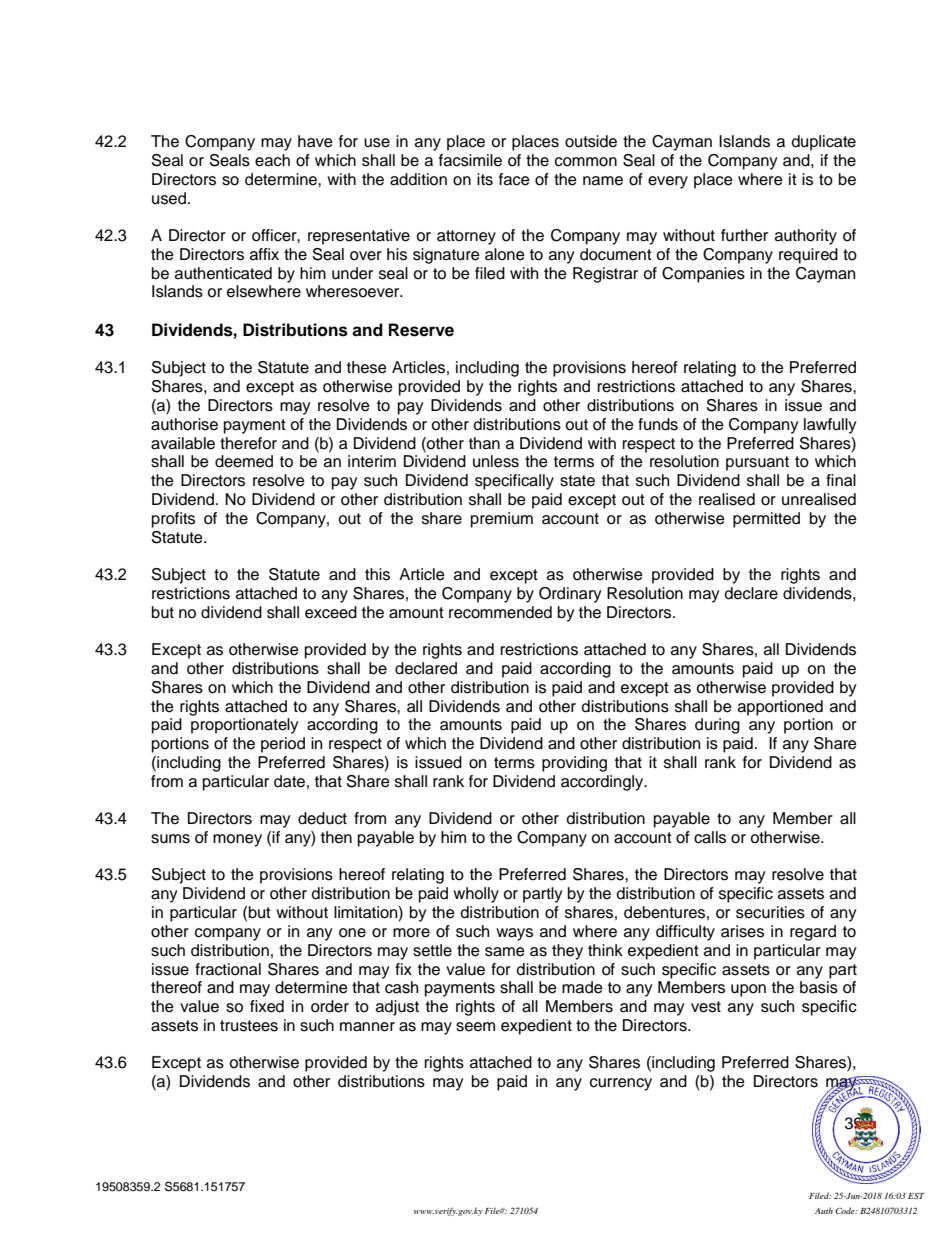 Image resolution: width=952 pixels, height=1233 pixels. I want to click on therefor, so click(248, 443).
